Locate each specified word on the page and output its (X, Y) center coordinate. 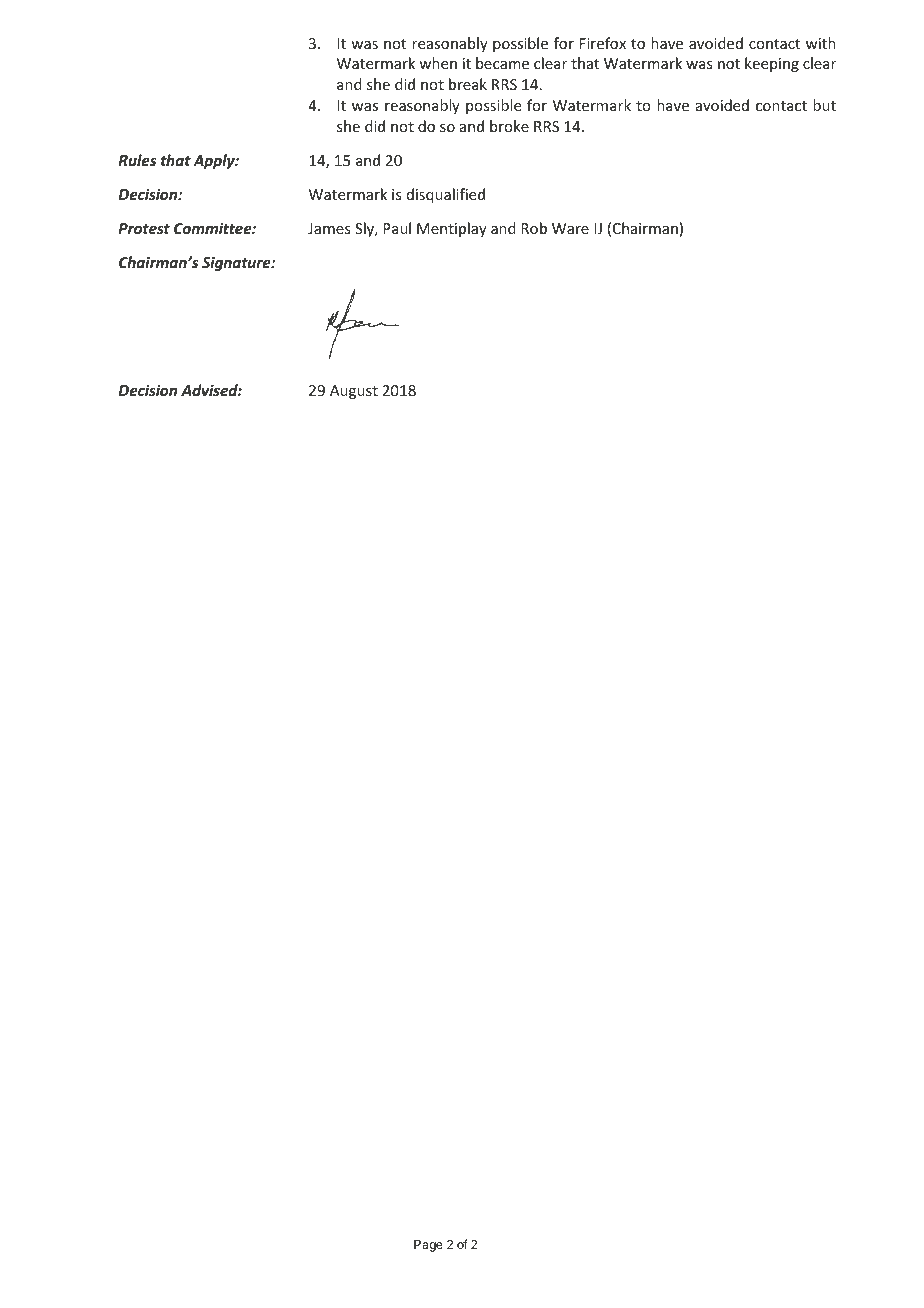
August (354, 392)
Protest (144, 228)
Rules (137, 160)
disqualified (446, 195)
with (821, 43)
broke (509, 126)
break (468, 84)
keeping (772, 64)
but (824, 105)
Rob (534, 228)
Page (428, 1246)
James (329, 228)
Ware (570, 228)
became (502, 63)
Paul (397, 228)
